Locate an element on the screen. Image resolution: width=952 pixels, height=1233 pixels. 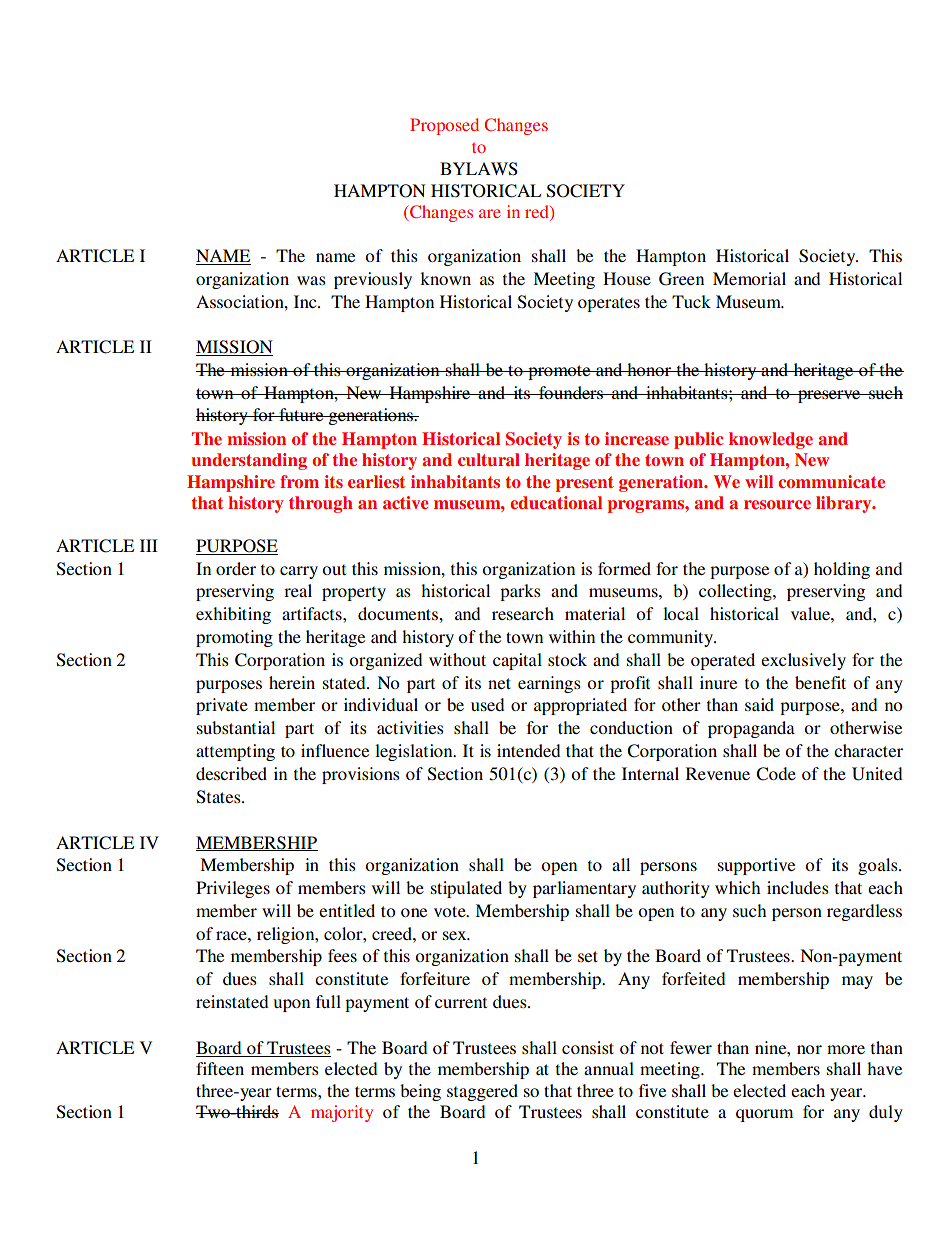
exclusively is located at coordinates (803, 661).
